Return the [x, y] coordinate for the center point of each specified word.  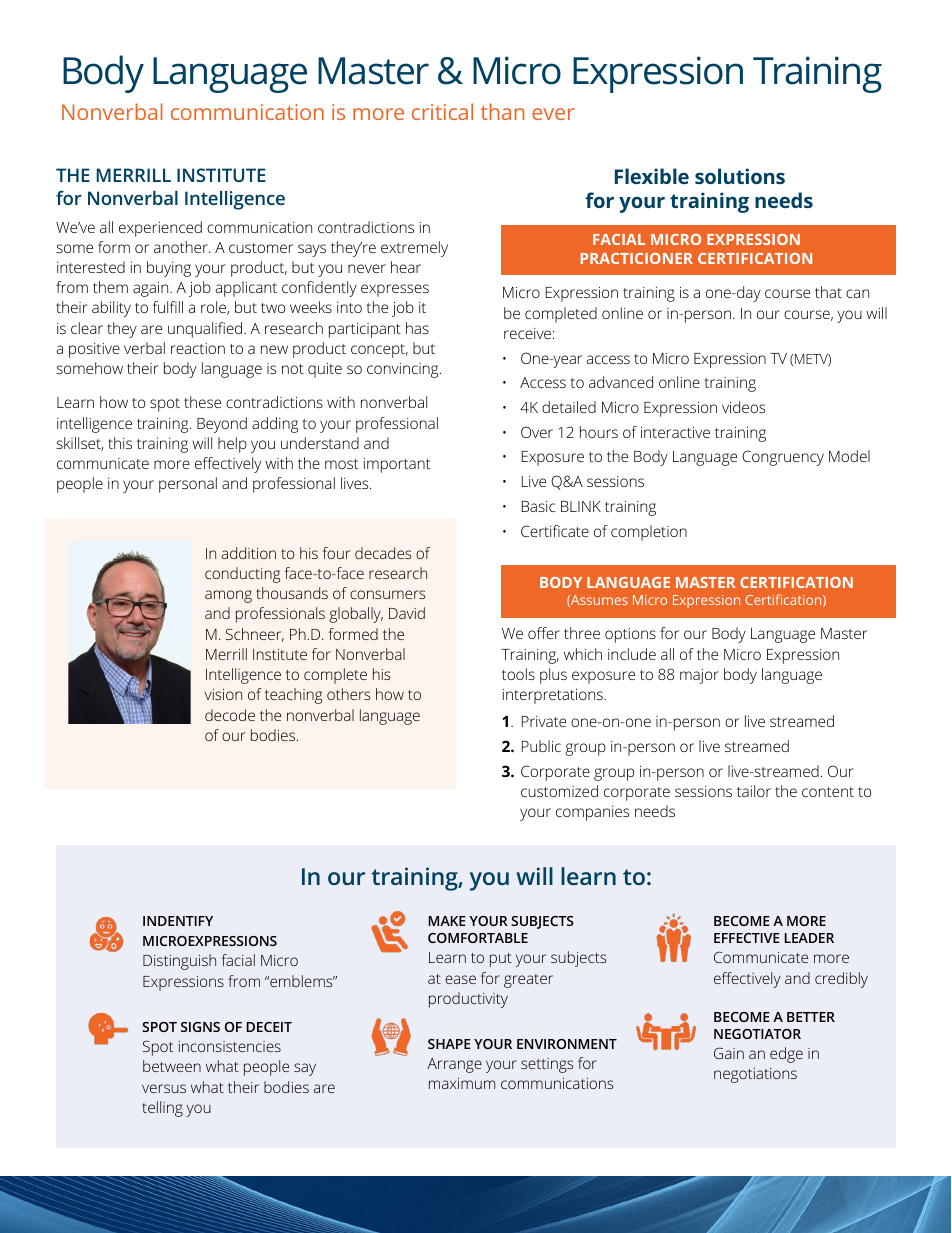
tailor [754, 791]
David [407, 613]
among [228, 596]
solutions [740, 176]
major [699, 676]
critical [442, 111]
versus [164, 1088]
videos [743, 407]
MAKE [447, 921]
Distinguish [179, 962]
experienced [160, 229]
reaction [198, 348]
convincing [404, 370]
